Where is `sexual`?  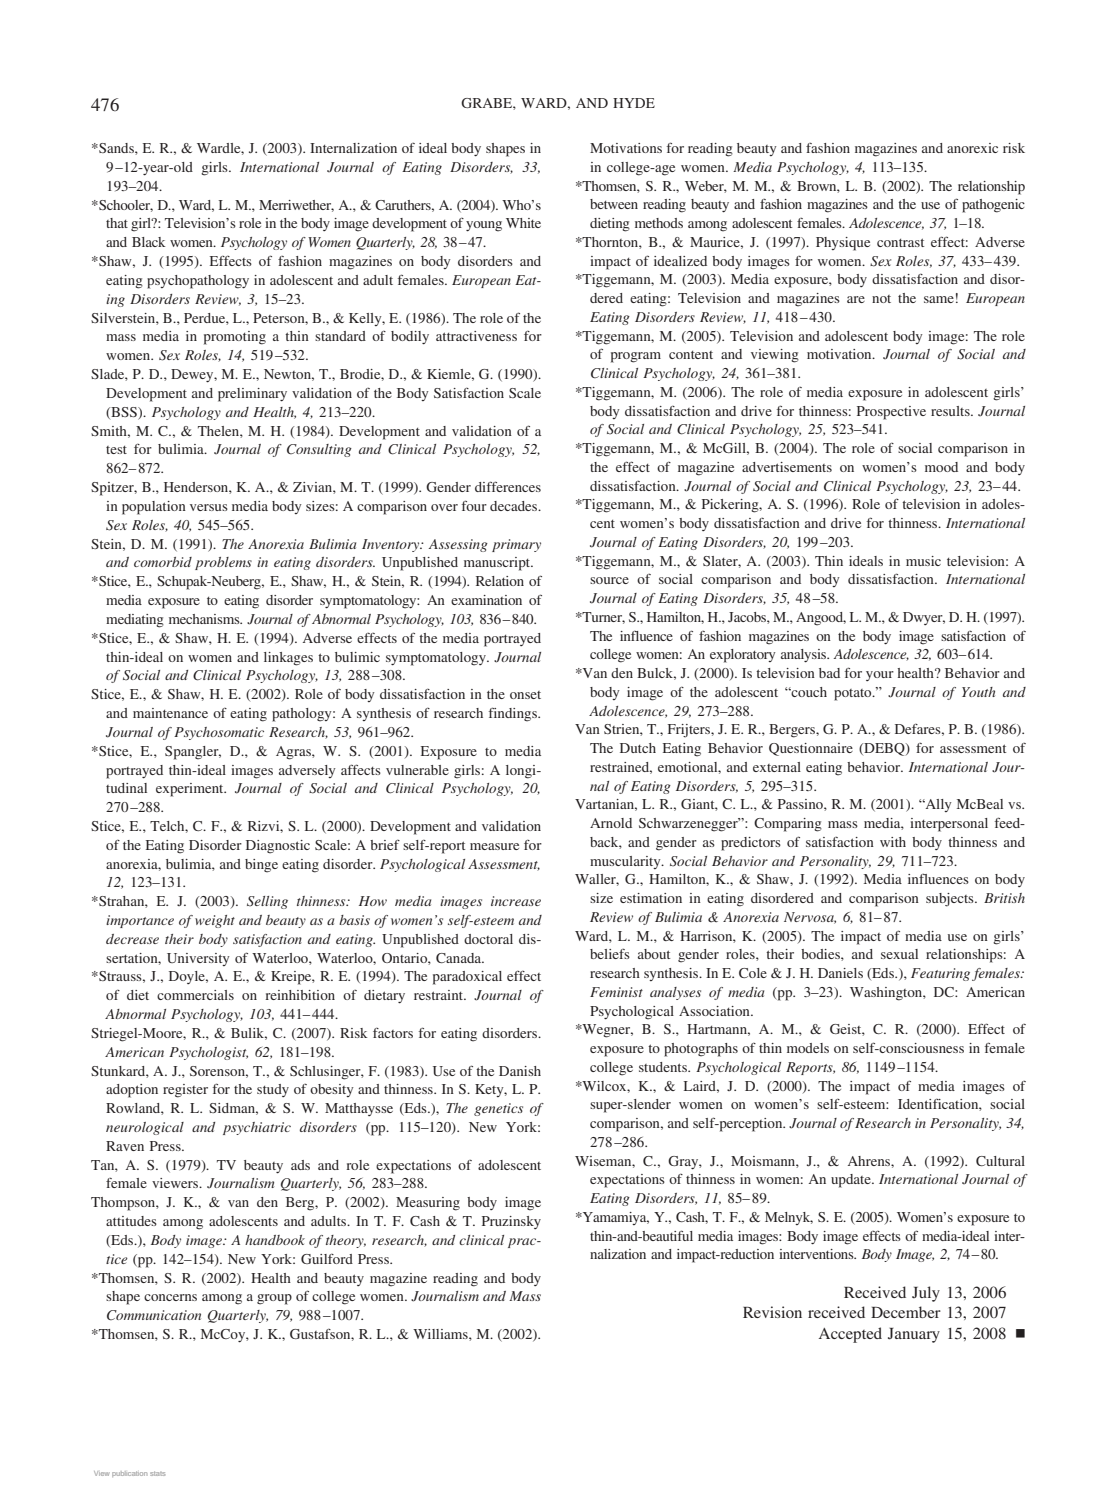
sexual is located at coordinates (899, 954).
